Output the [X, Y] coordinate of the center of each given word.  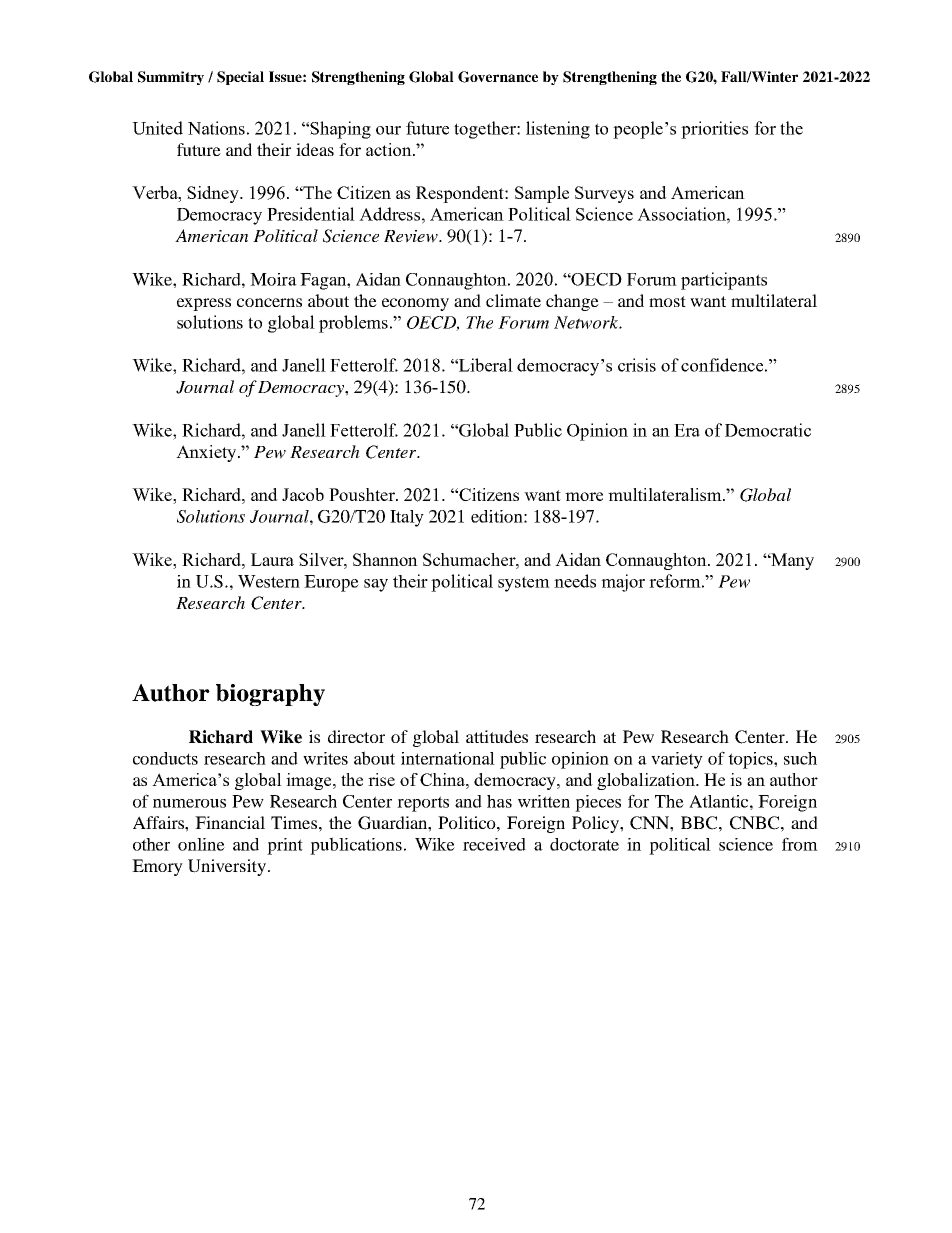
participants [724, 281]
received [494, 844]
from [800, 844]
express [204, 304]
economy [415, 304]
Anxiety [207, 453]
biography [270, 695]
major [623, 583]
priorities [714, 130]
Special [240, 78]
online [201, 844]
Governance [498, 77]
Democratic [768, 430]
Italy [407, 518]
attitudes [497, 736]
